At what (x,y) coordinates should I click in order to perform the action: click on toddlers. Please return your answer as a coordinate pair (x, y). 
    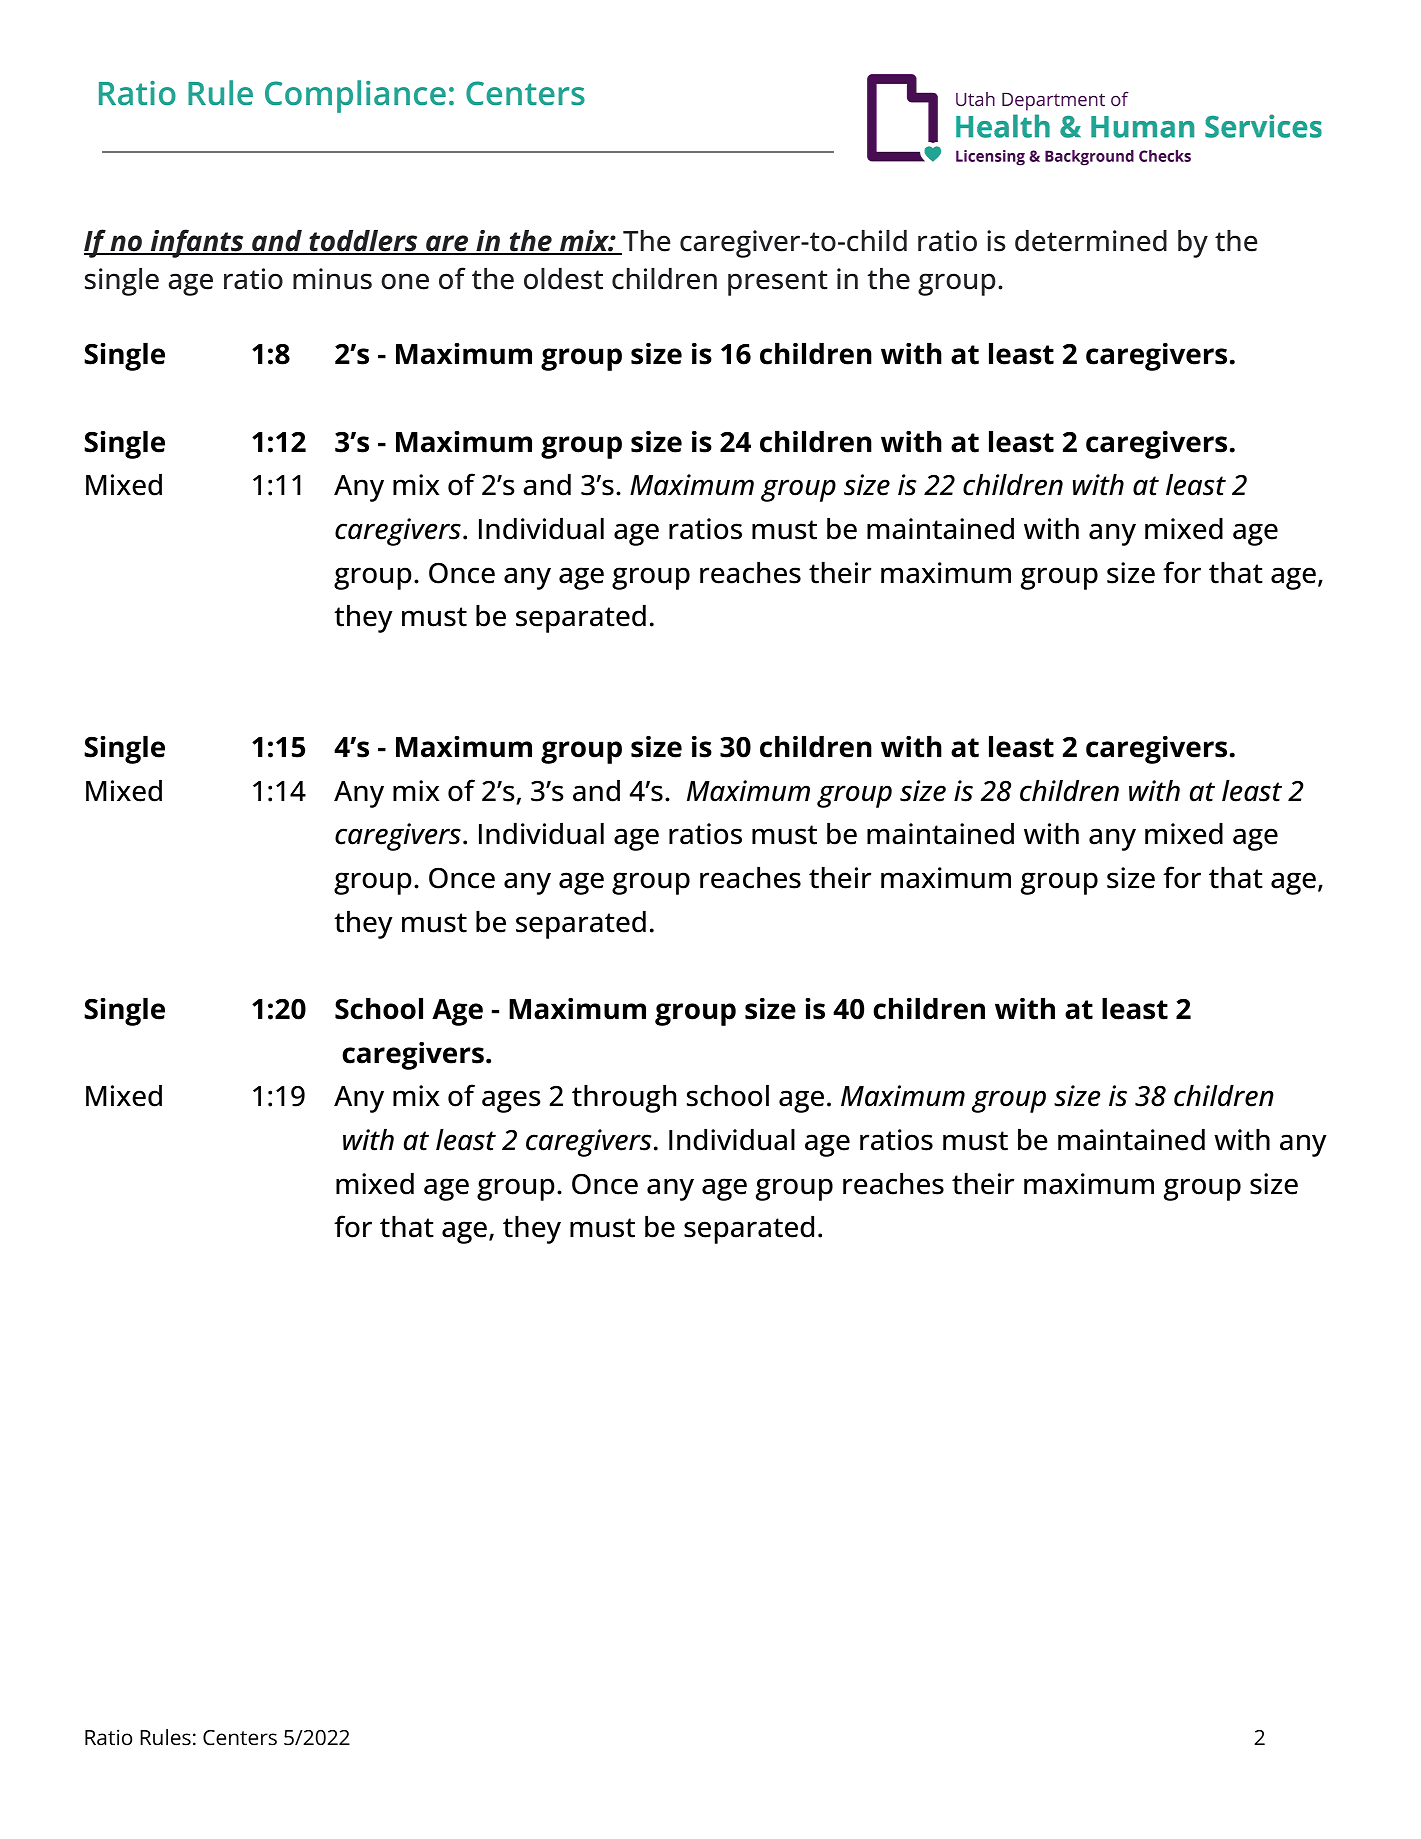
    Looking at the image, I should click on (363, 242).
